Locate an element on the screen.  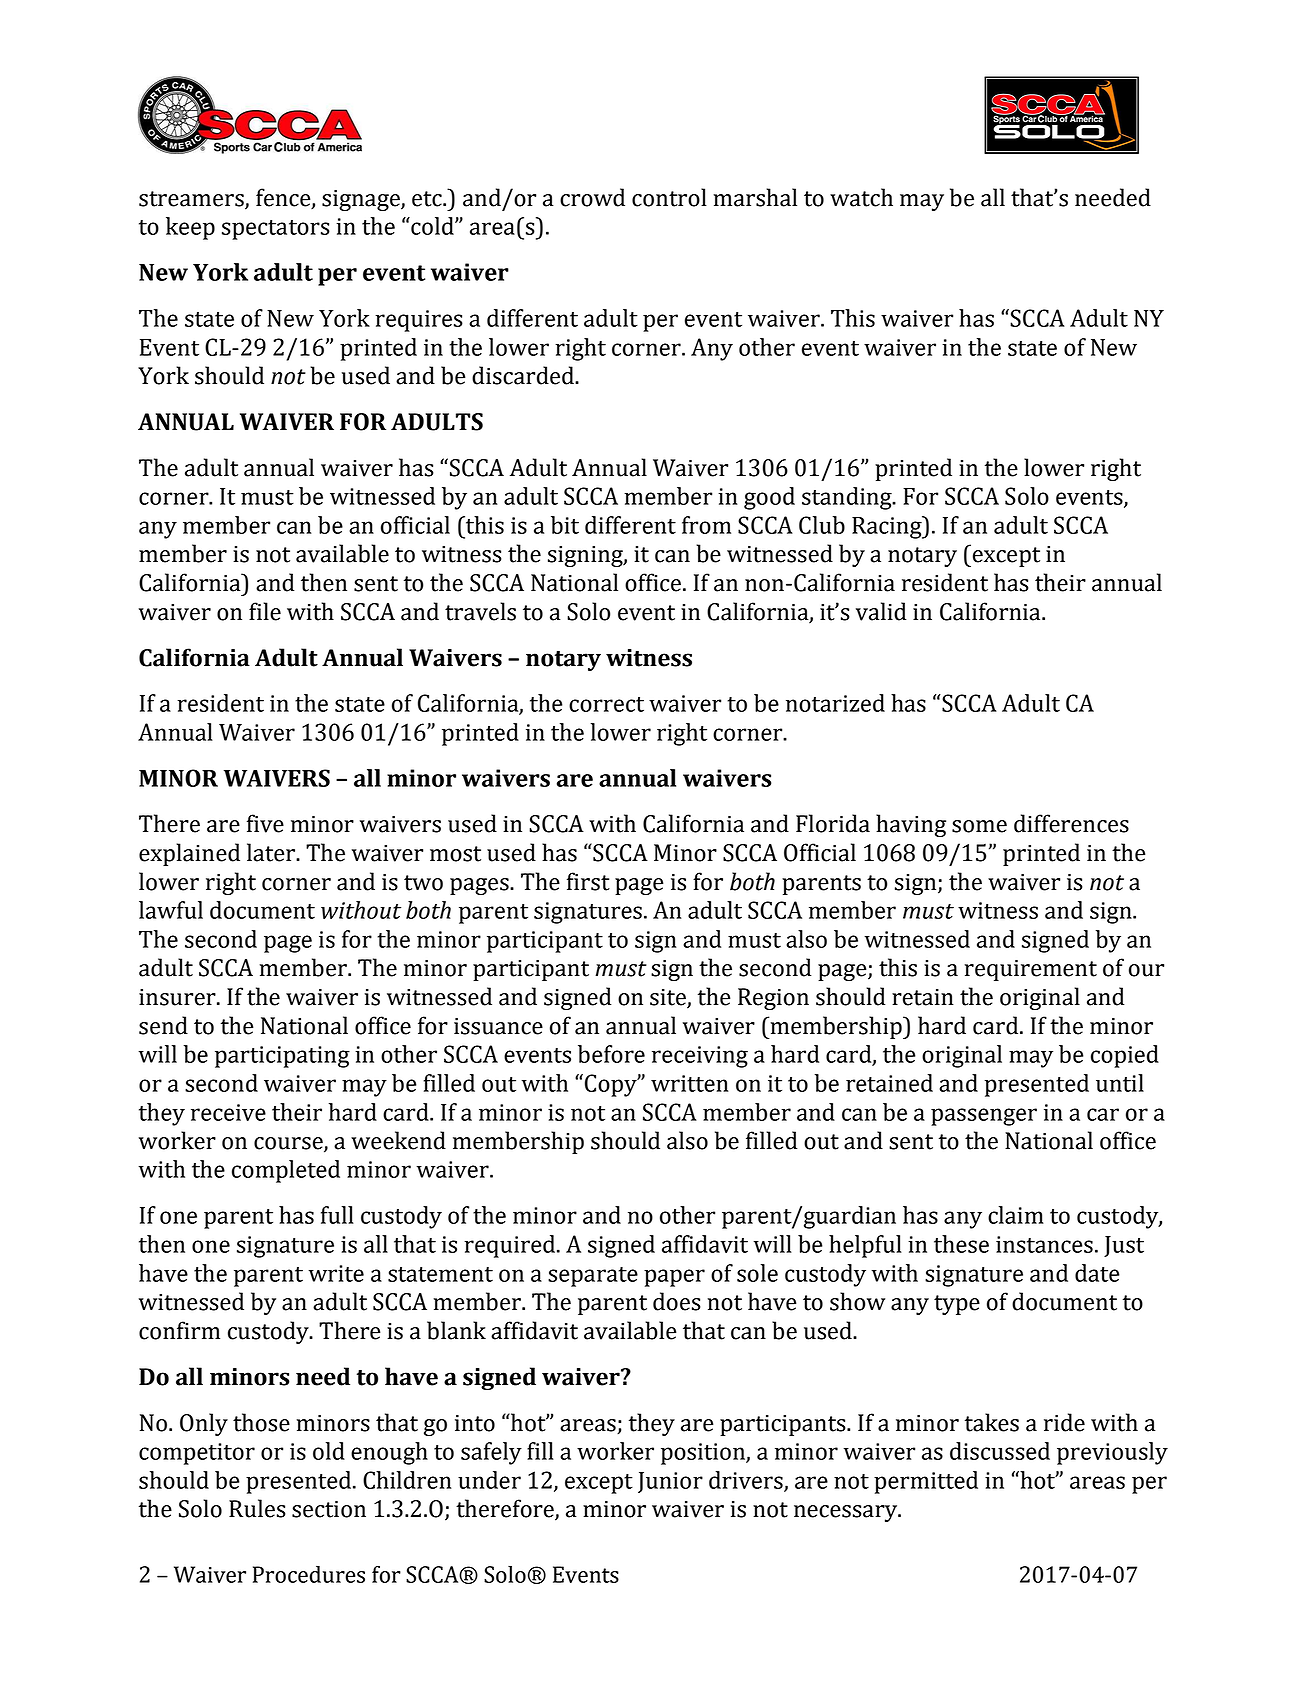
control is located at coordinates (669, 197).
